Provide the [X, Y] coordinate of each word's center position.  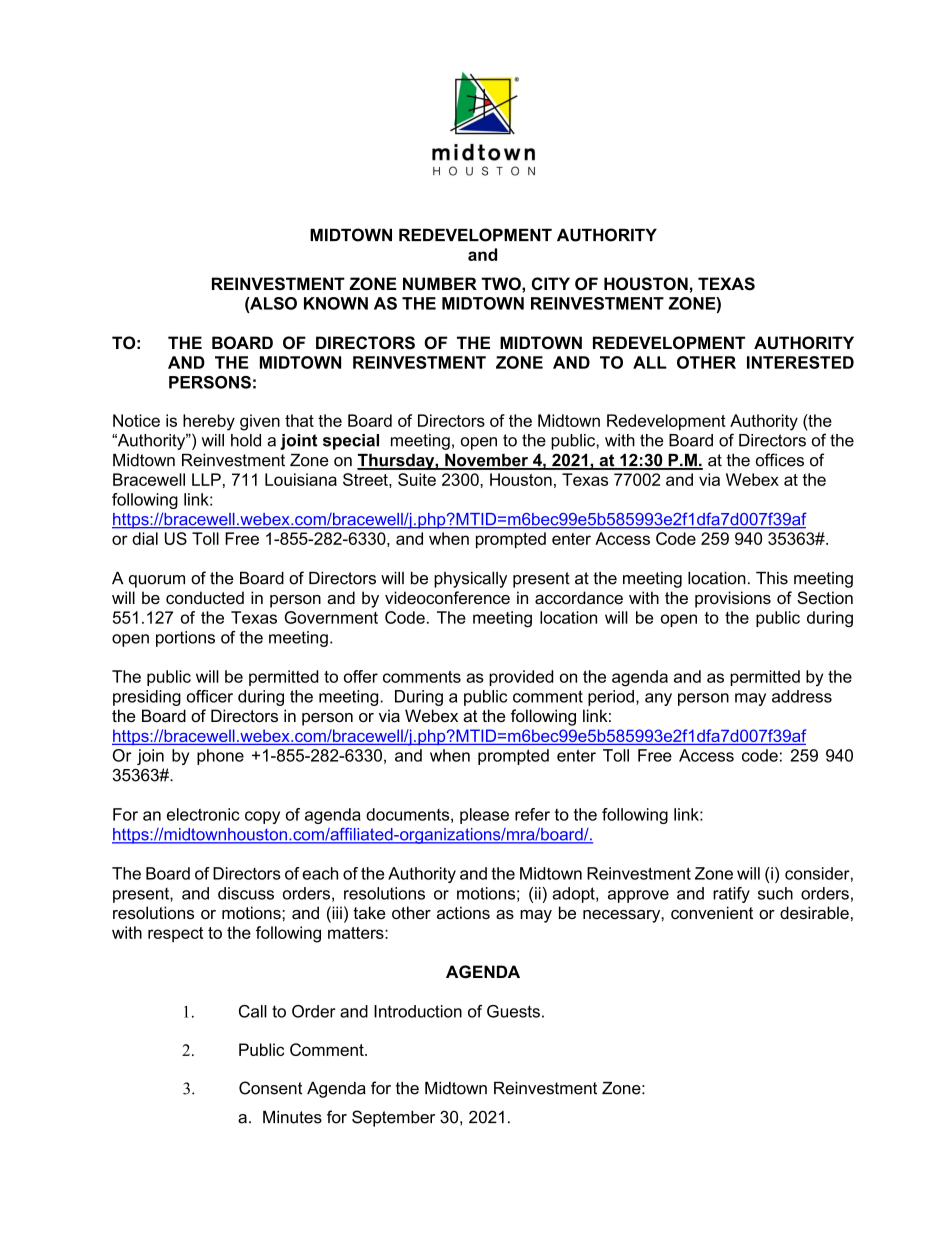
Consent [270, 1088]
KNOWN [336, 303]
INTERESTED [800, 362]
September [393, 1118]
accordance [579, 597]
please [484, 816]
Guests [513, 1011]
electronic [203, 814]
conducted [205, 597]
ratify [731, 895]
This [772, 578]
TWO [502, 283]
